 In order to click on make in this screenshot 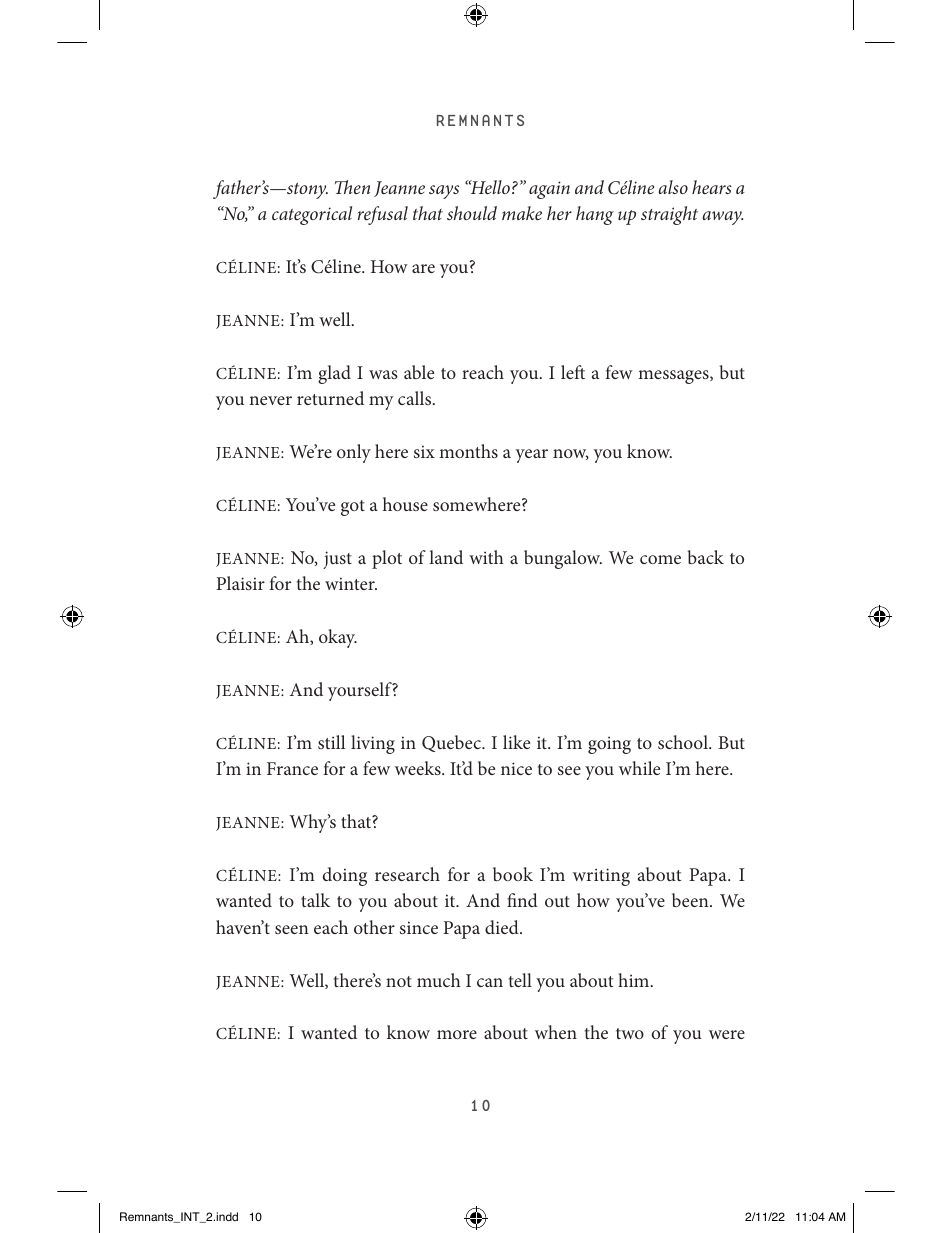, I will do `click(522, 213)`.
